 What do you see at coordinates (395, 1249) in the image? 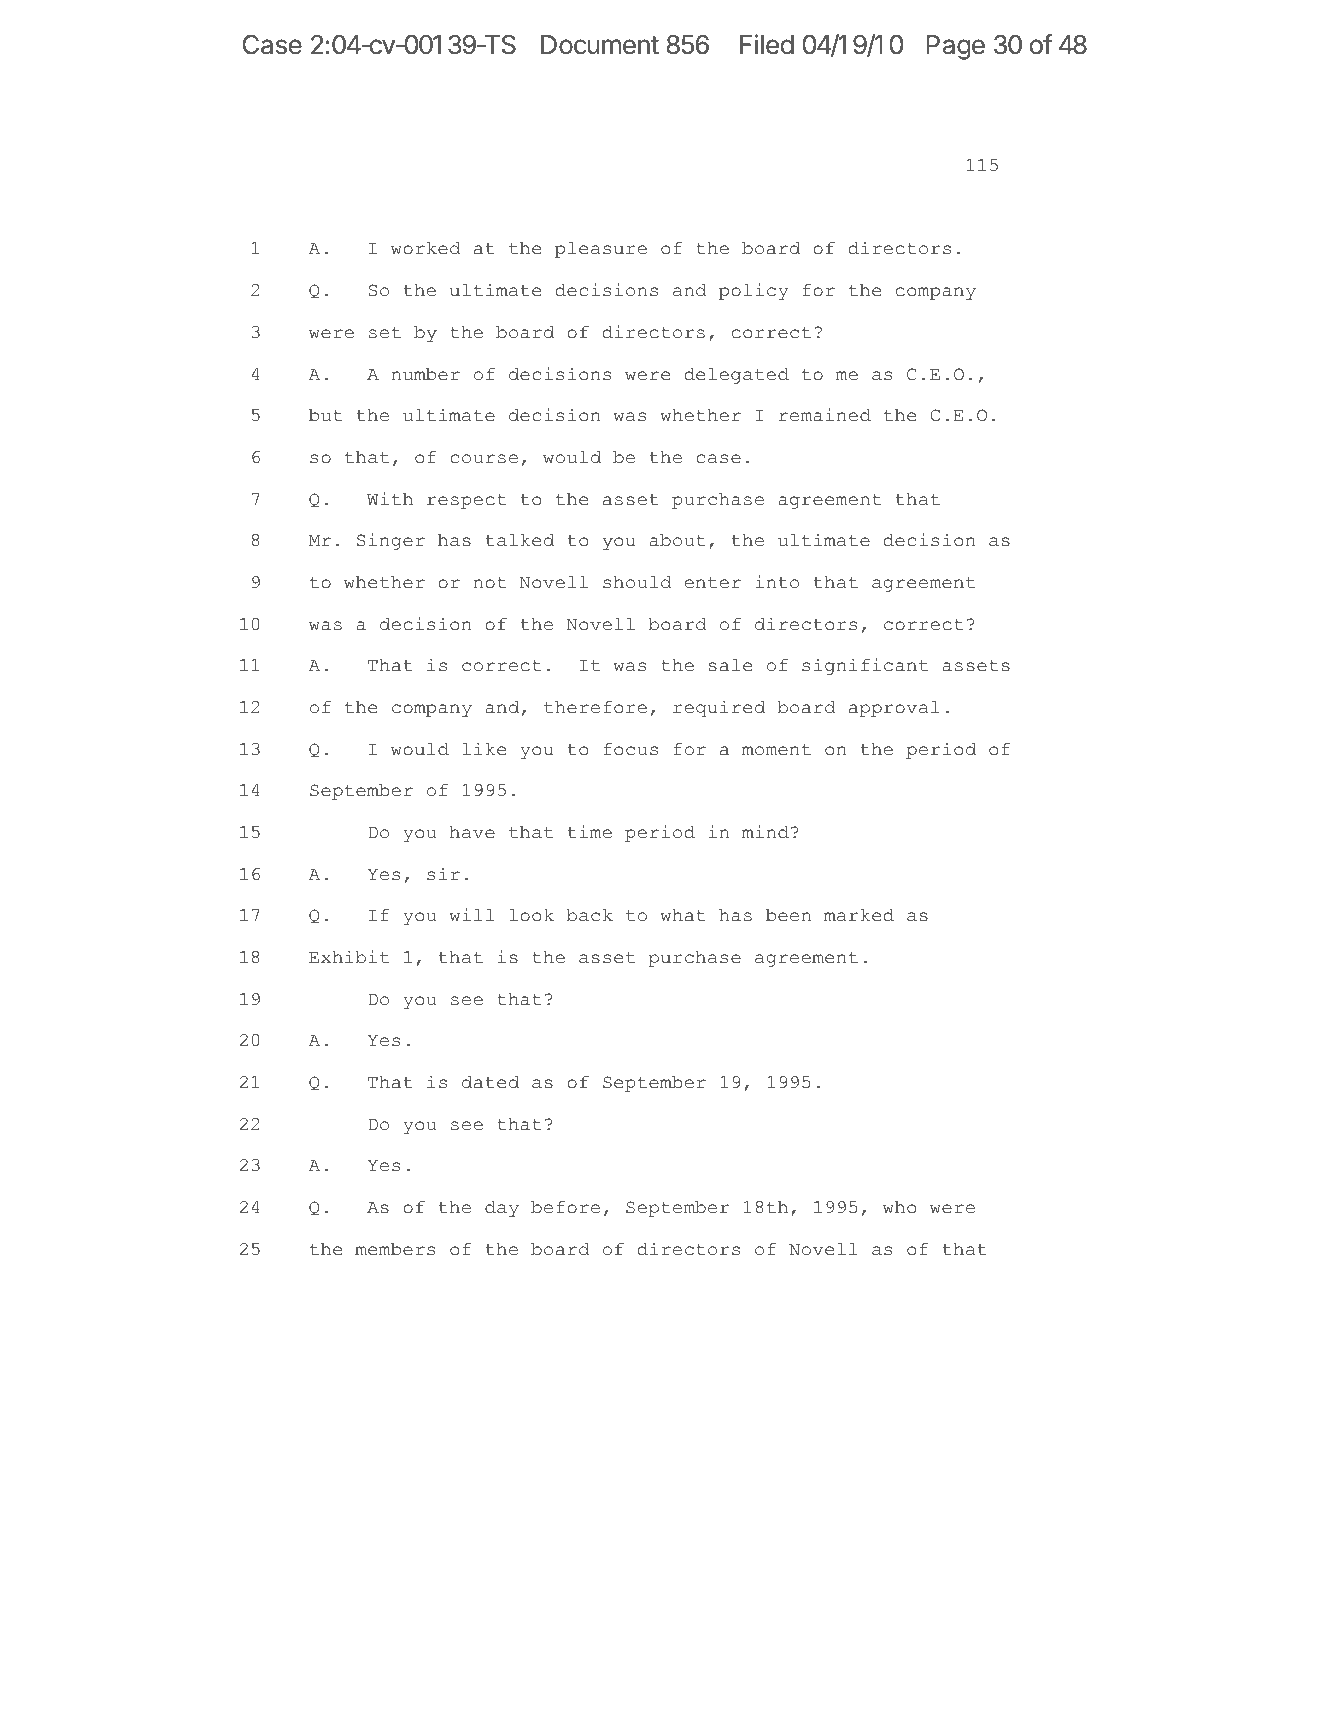
I see `members` at bounding box center [395, 1249].
